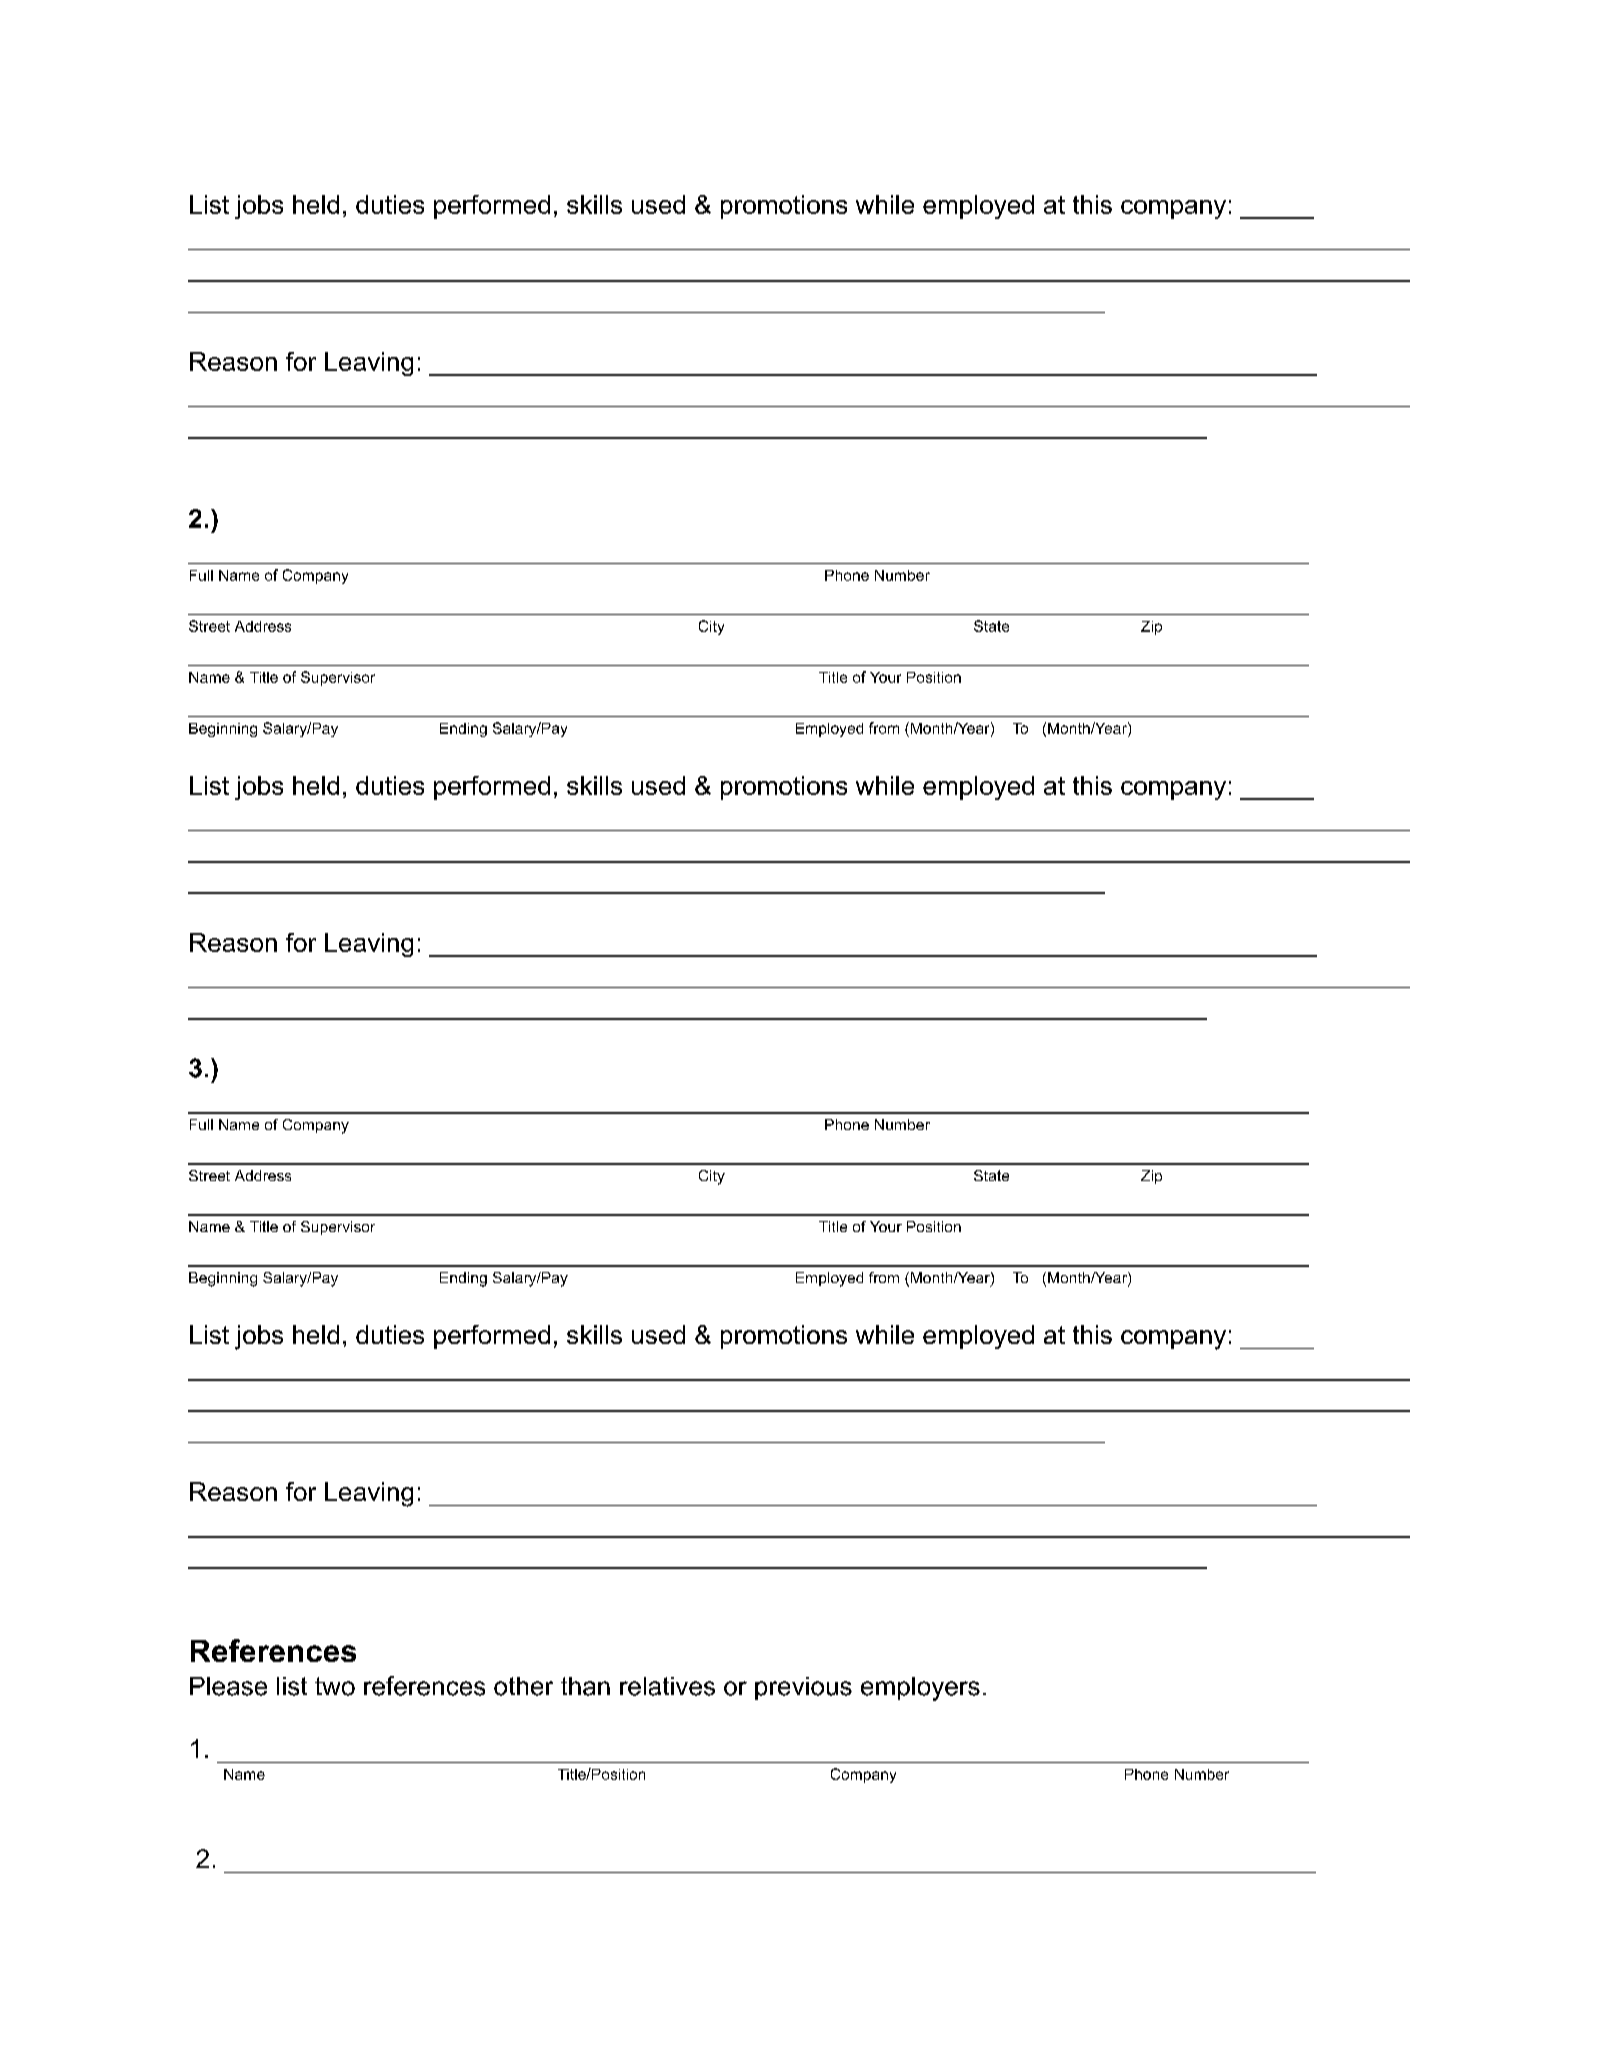 This image has width=1601, height=2072. Describe the element at coordinates (523, 1686) in the image. I see `other` at that location.
